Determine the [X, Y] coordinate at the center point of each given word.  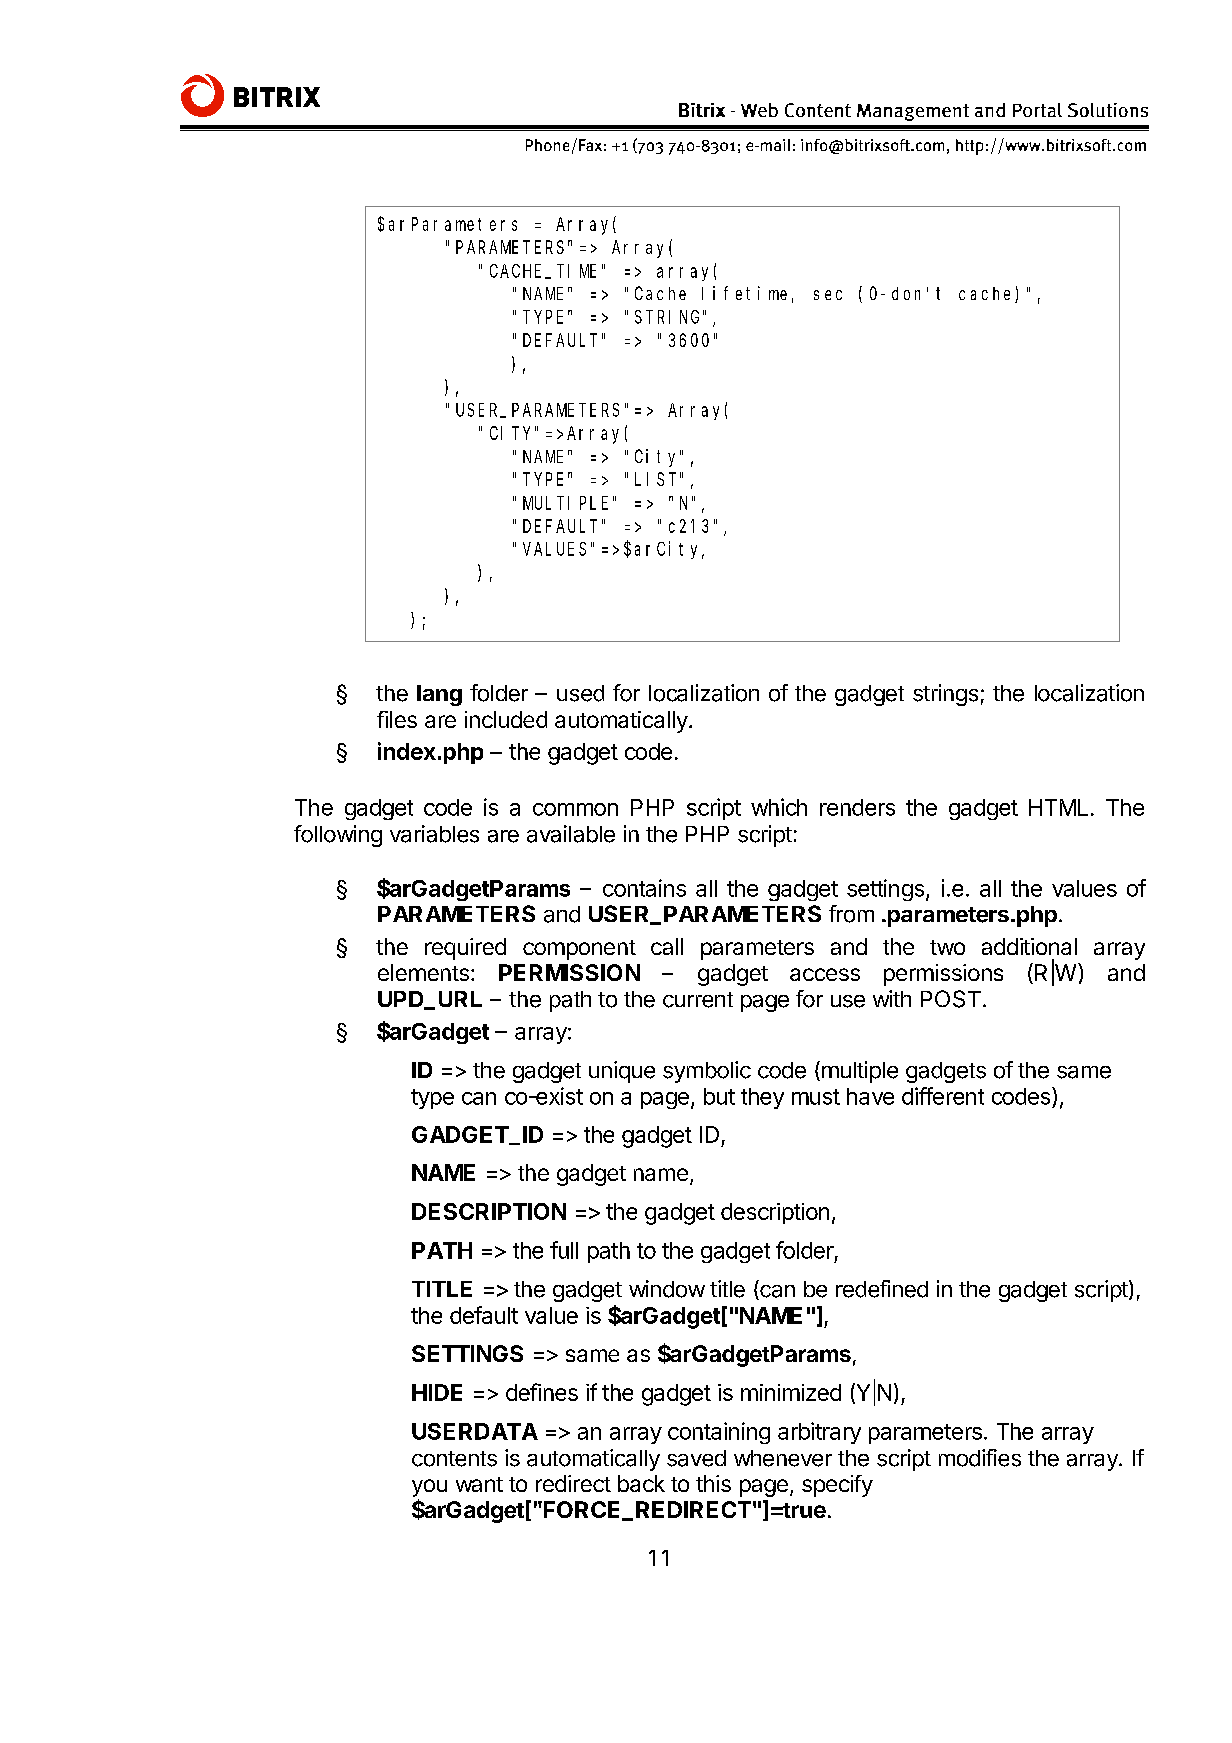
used [580, 693]
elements [423, 972]
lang [439, 695]
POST [951, 999]
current [698, 1000]
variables [434, 834]
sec [828, 295]
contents [454, 1459]
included [506, 719]
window [667, 1289]
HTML [1058, 807]
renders [857, 807]
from [851, 914]
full [564, 1250]
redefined [882, 1289]
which [779, 807]
